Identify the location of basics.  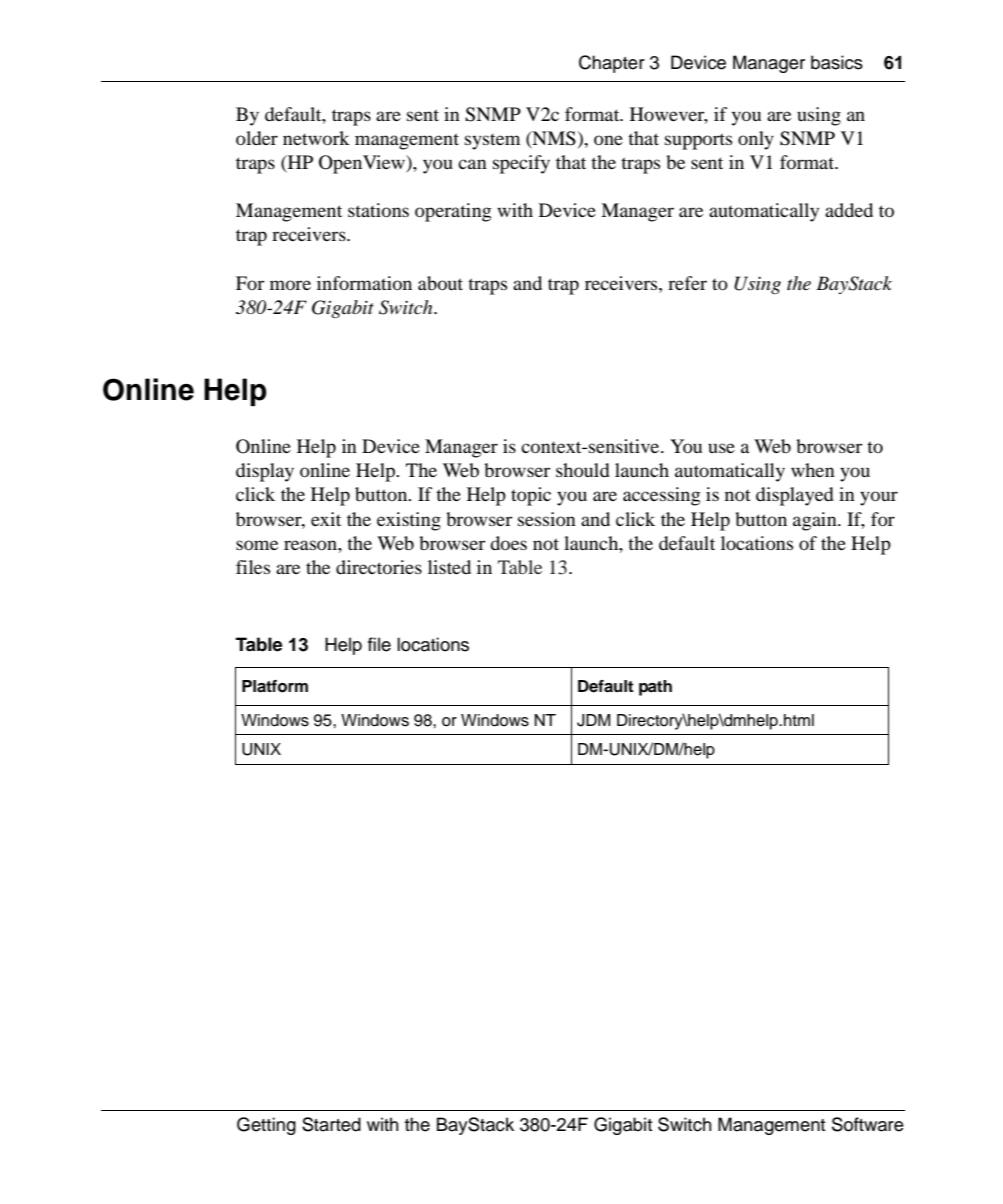
(837, 62).
